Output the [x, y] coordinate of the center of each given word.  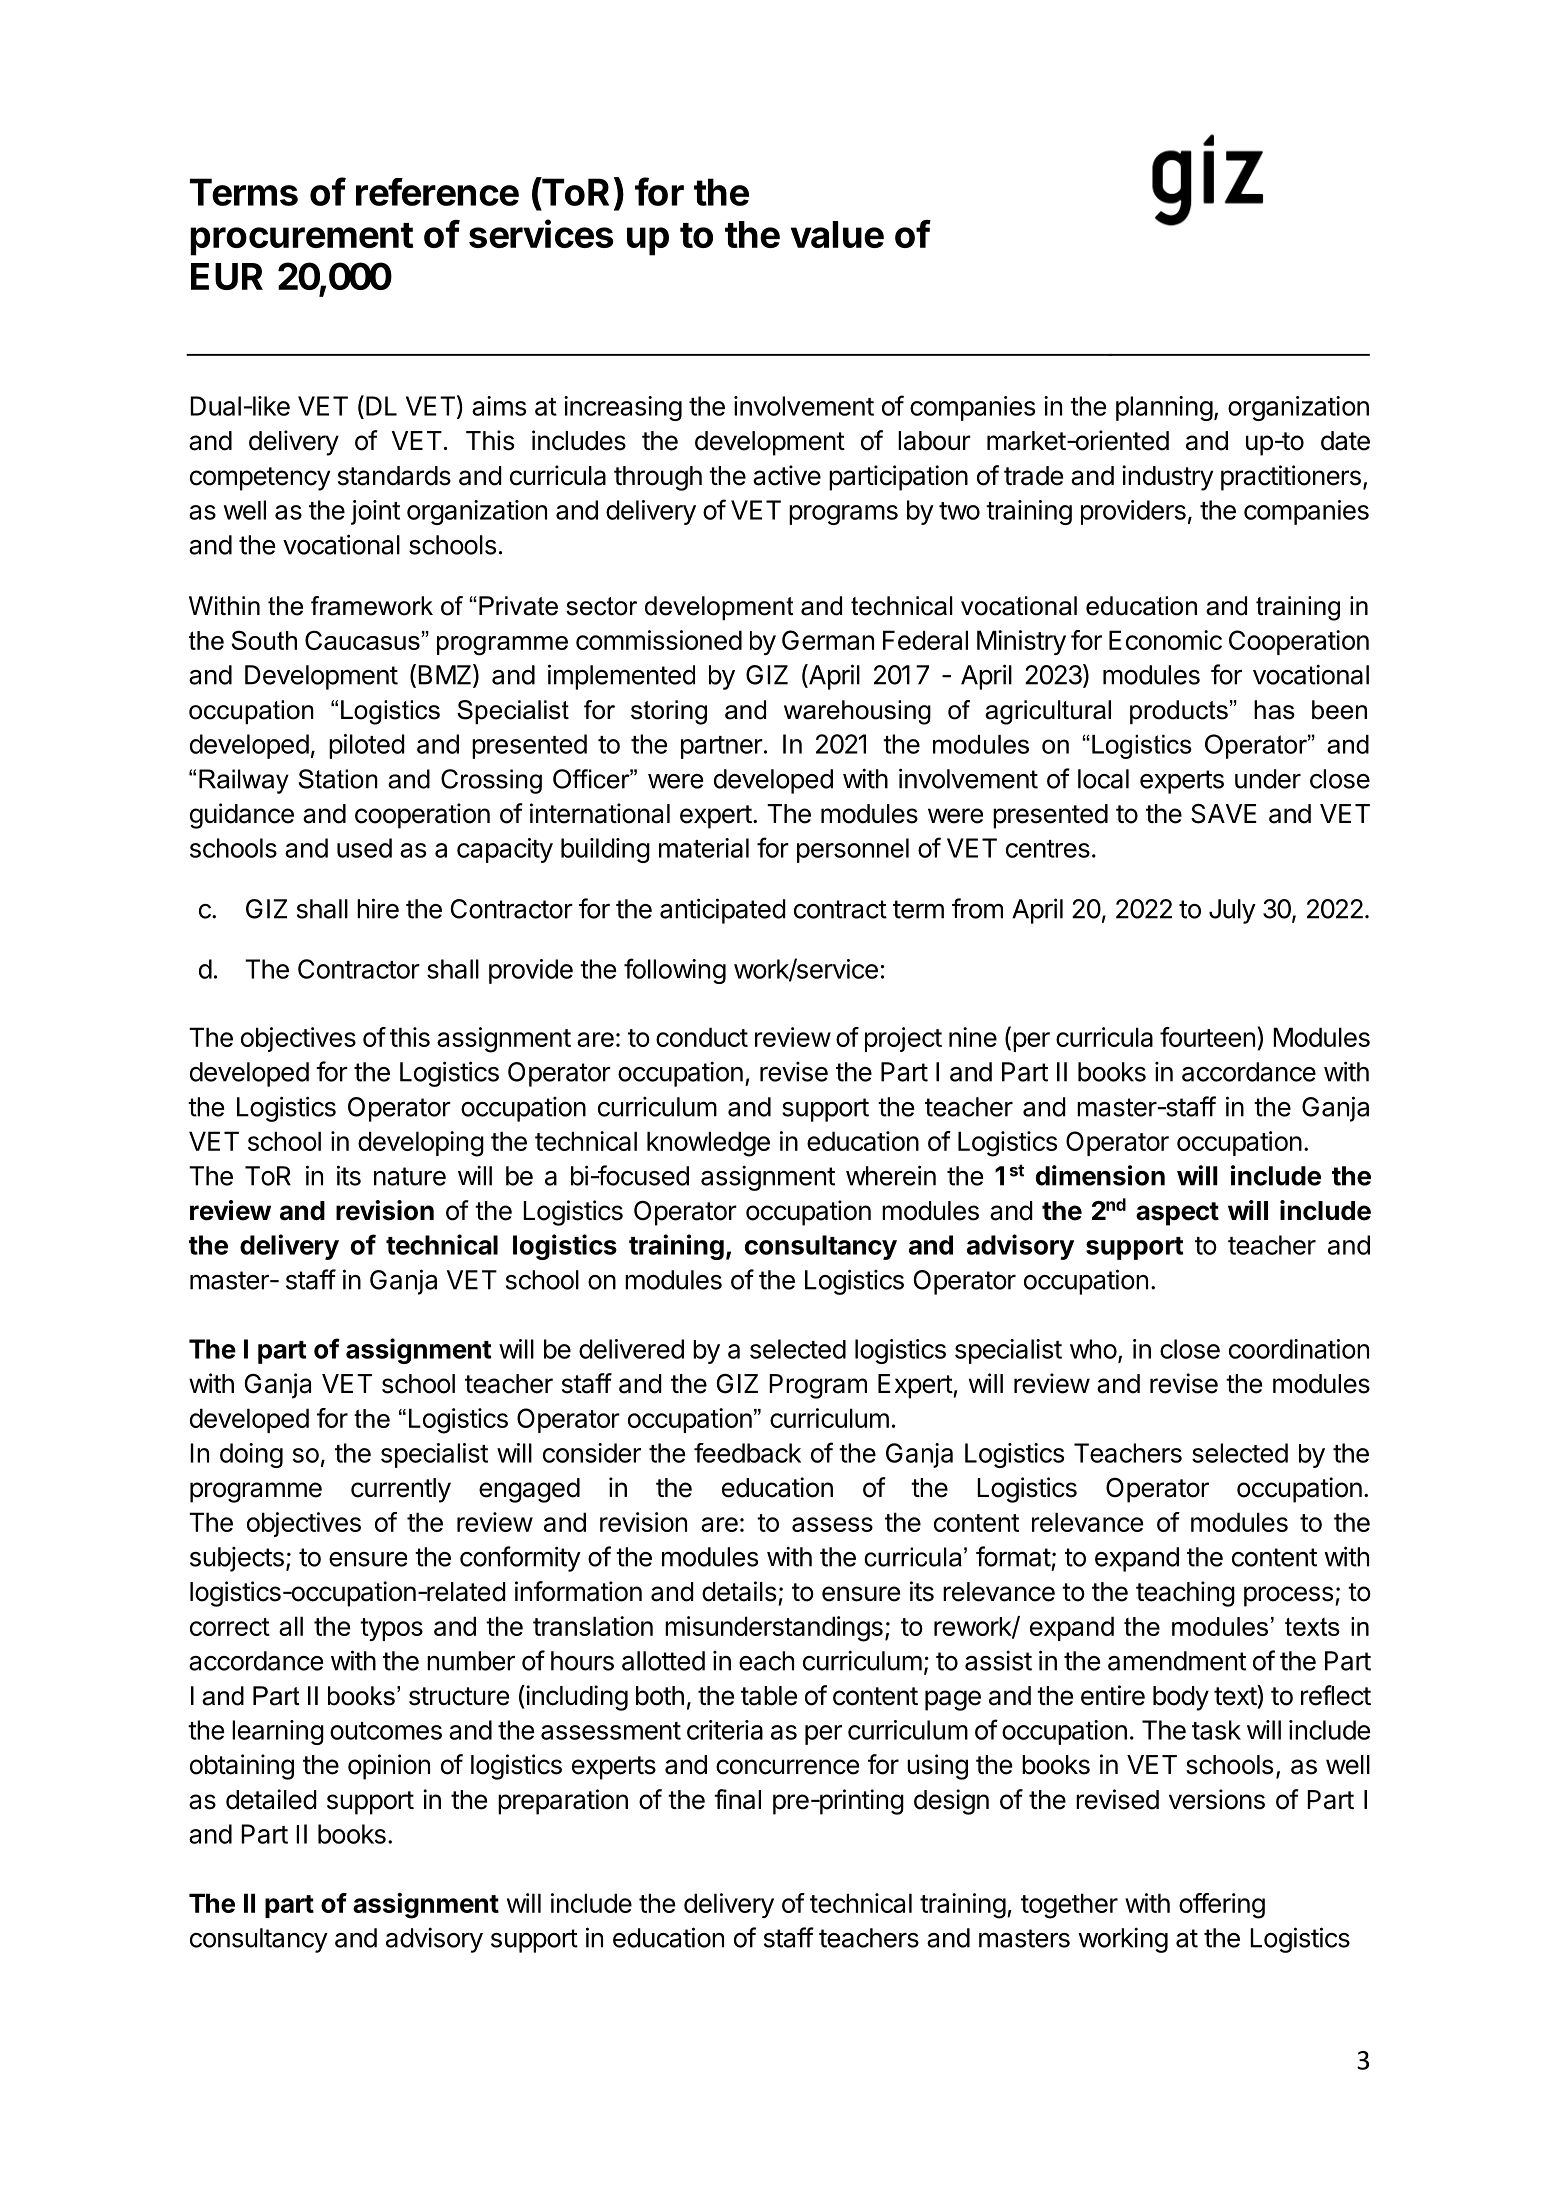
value [837, 234]
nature [410, 1176]
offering [1222, 1906]
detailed [271, 1799]
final [737, 1799]
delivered [631, 1349]
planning [1164, 408]
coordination [1299, 1349]
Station [338, 779]
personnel [853, 850]
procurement [301, 239]
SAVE [1224, 813]
